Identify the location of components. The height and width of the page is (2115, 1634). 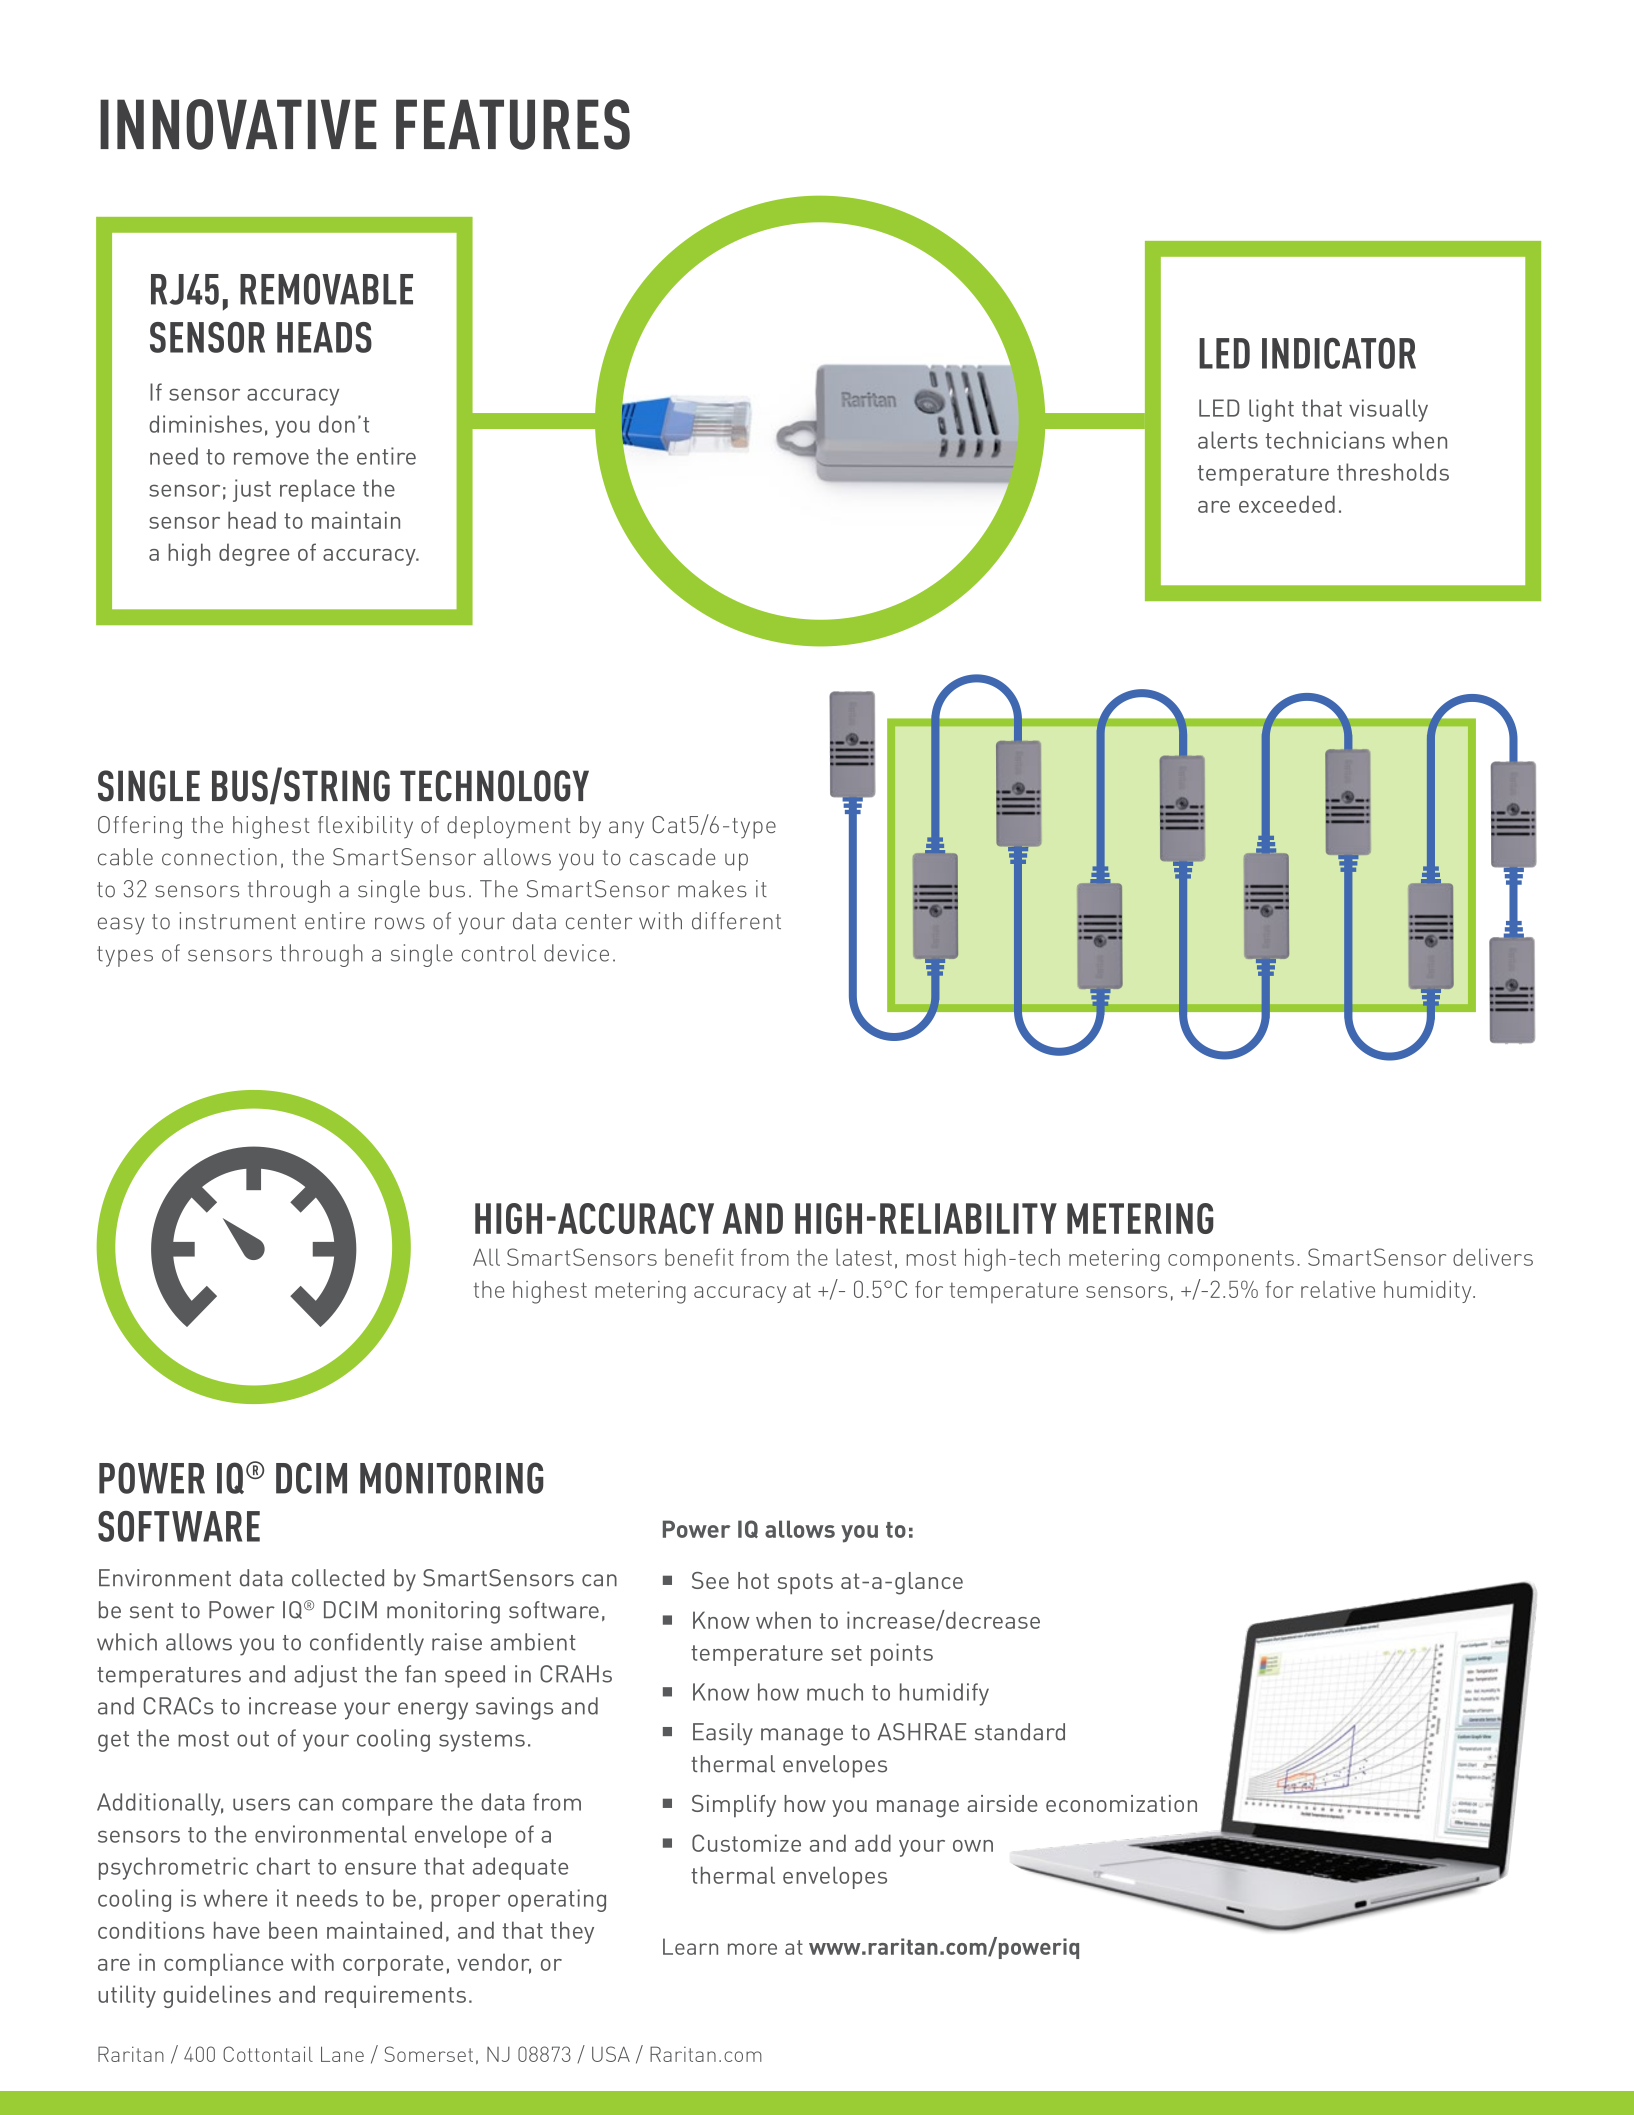
(1231, 1260).
